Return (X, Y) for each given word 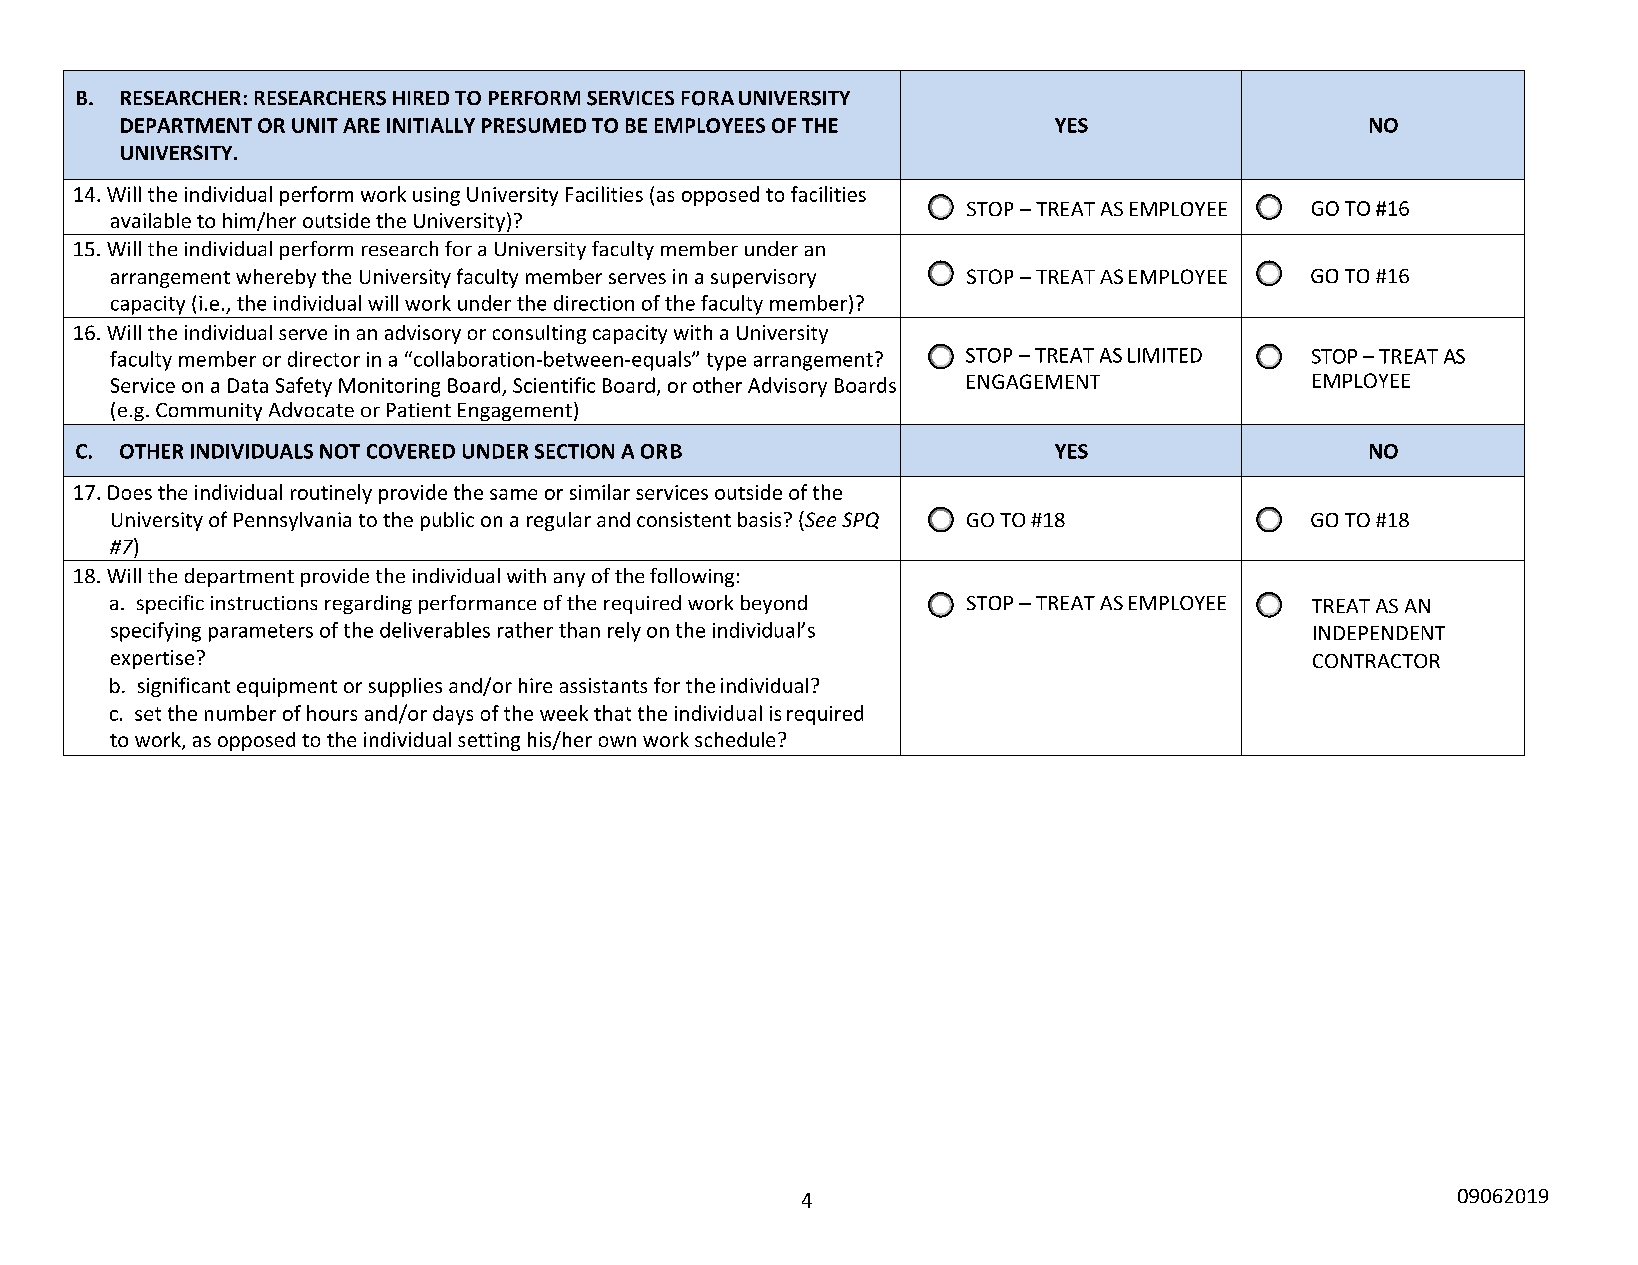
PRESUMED (534, 125)
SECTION (574, 451)
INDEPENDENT (1379, 633)
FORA (708, 98)
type (726, 362)
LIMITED (1165, 355)
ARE (361, 125)
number (240, 713)
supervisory (763, 278)
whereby (276, 278)
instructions (264, 603)
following (692, 577)
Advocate (311, 409)
